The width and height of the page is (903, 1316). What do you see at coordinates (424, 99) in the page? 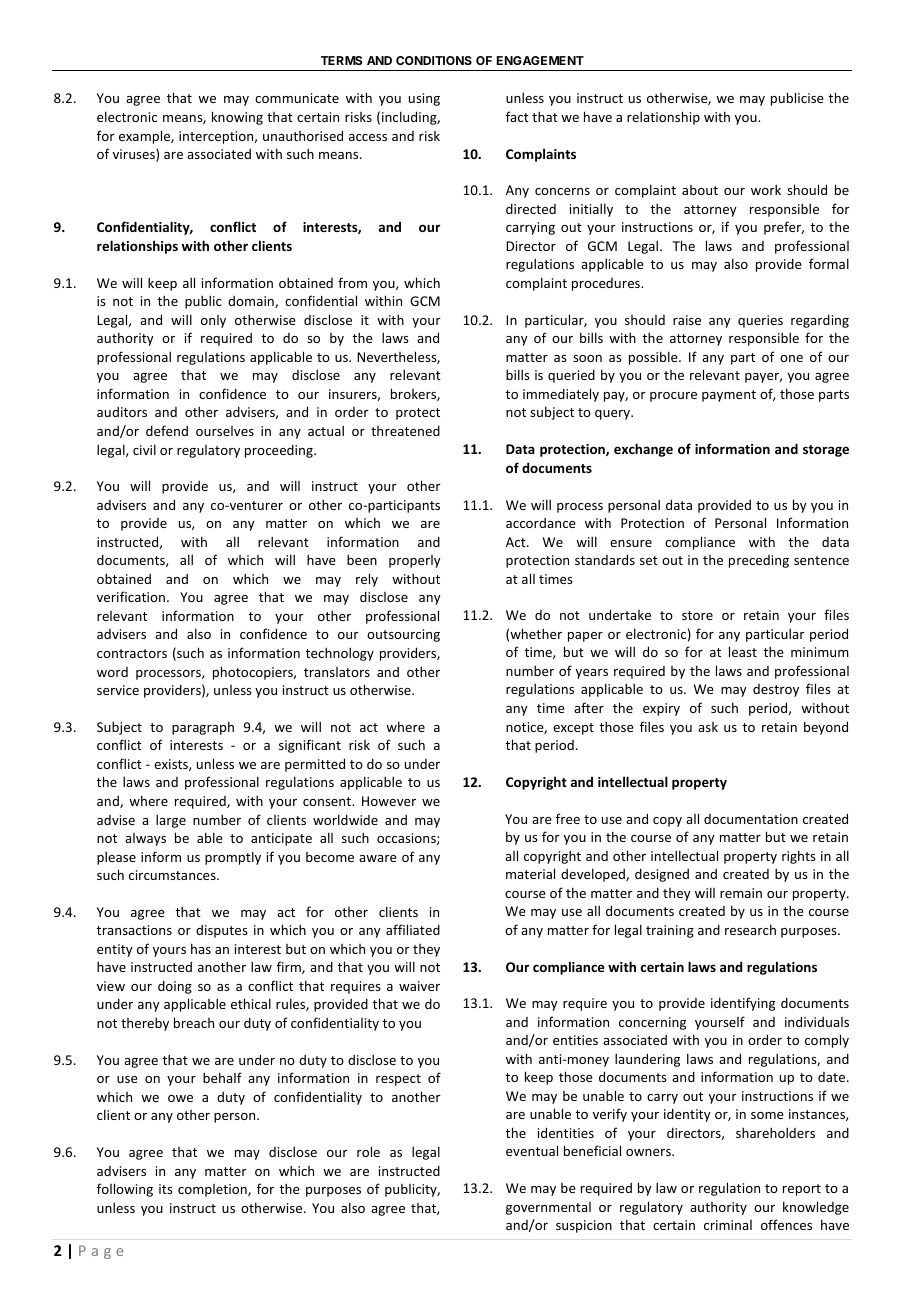
I see `using` at bounding box center [424, 99].
